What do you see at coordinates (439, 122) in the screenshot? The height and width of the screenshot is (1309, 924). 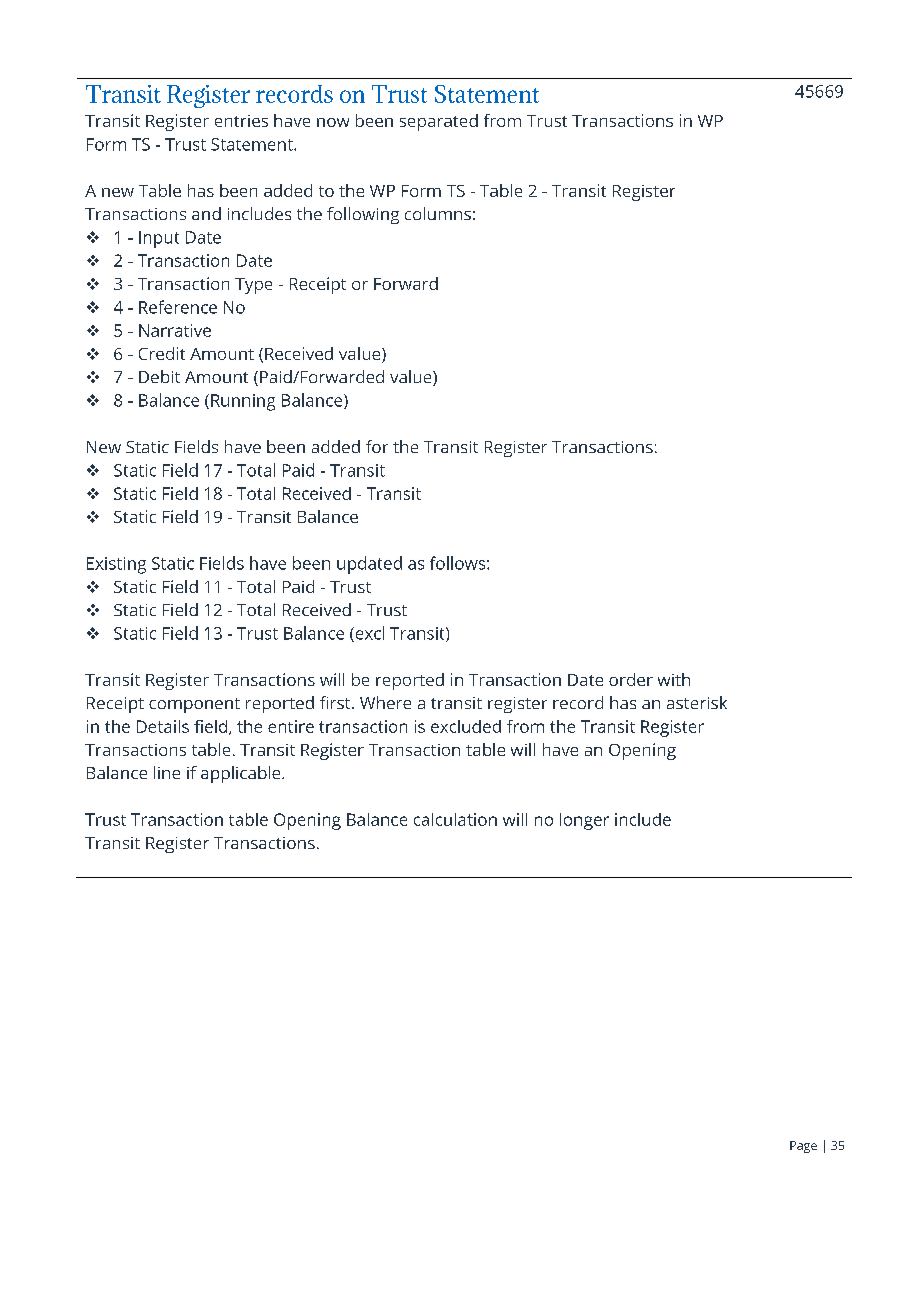 I see `separated` at bounding box center [439, 122].
